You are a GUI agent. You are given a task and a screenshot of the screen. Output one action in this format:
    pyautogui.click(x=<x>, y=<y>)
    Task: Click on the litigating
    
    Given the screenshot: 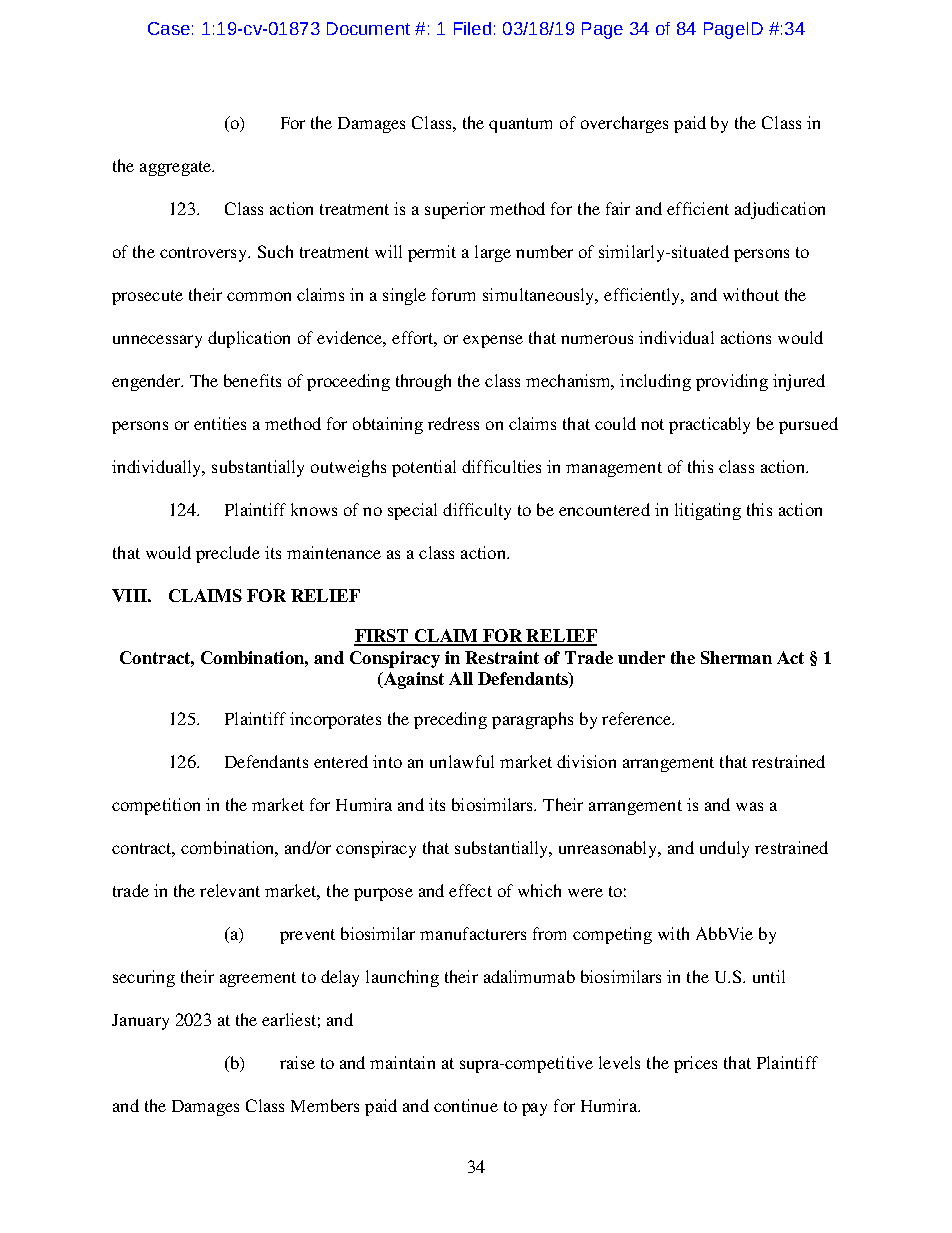 What is the action you would take?
    pyautogui.click(x=708, y=511)
